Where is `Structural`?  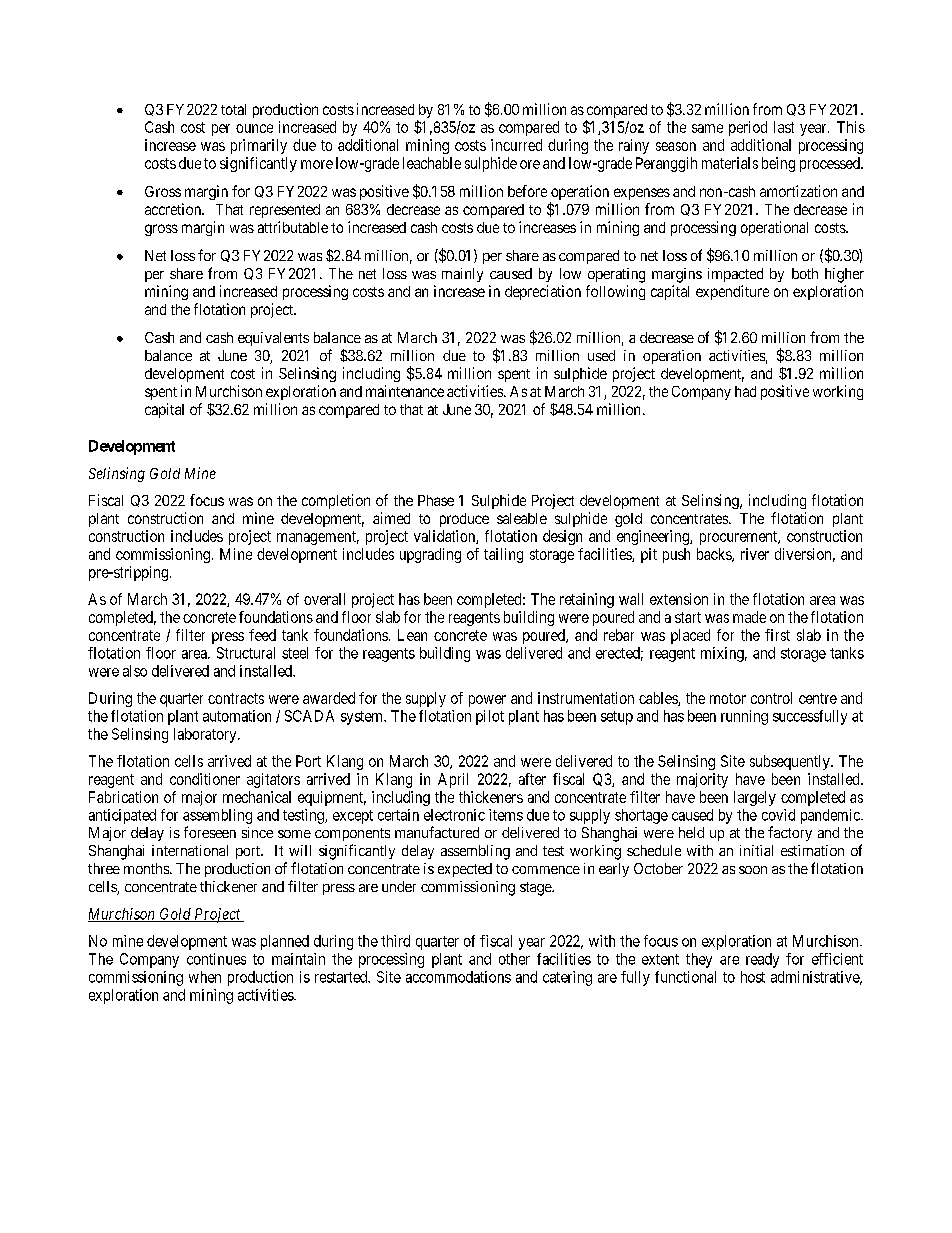
Structural is located at coordinates (246, 653).
